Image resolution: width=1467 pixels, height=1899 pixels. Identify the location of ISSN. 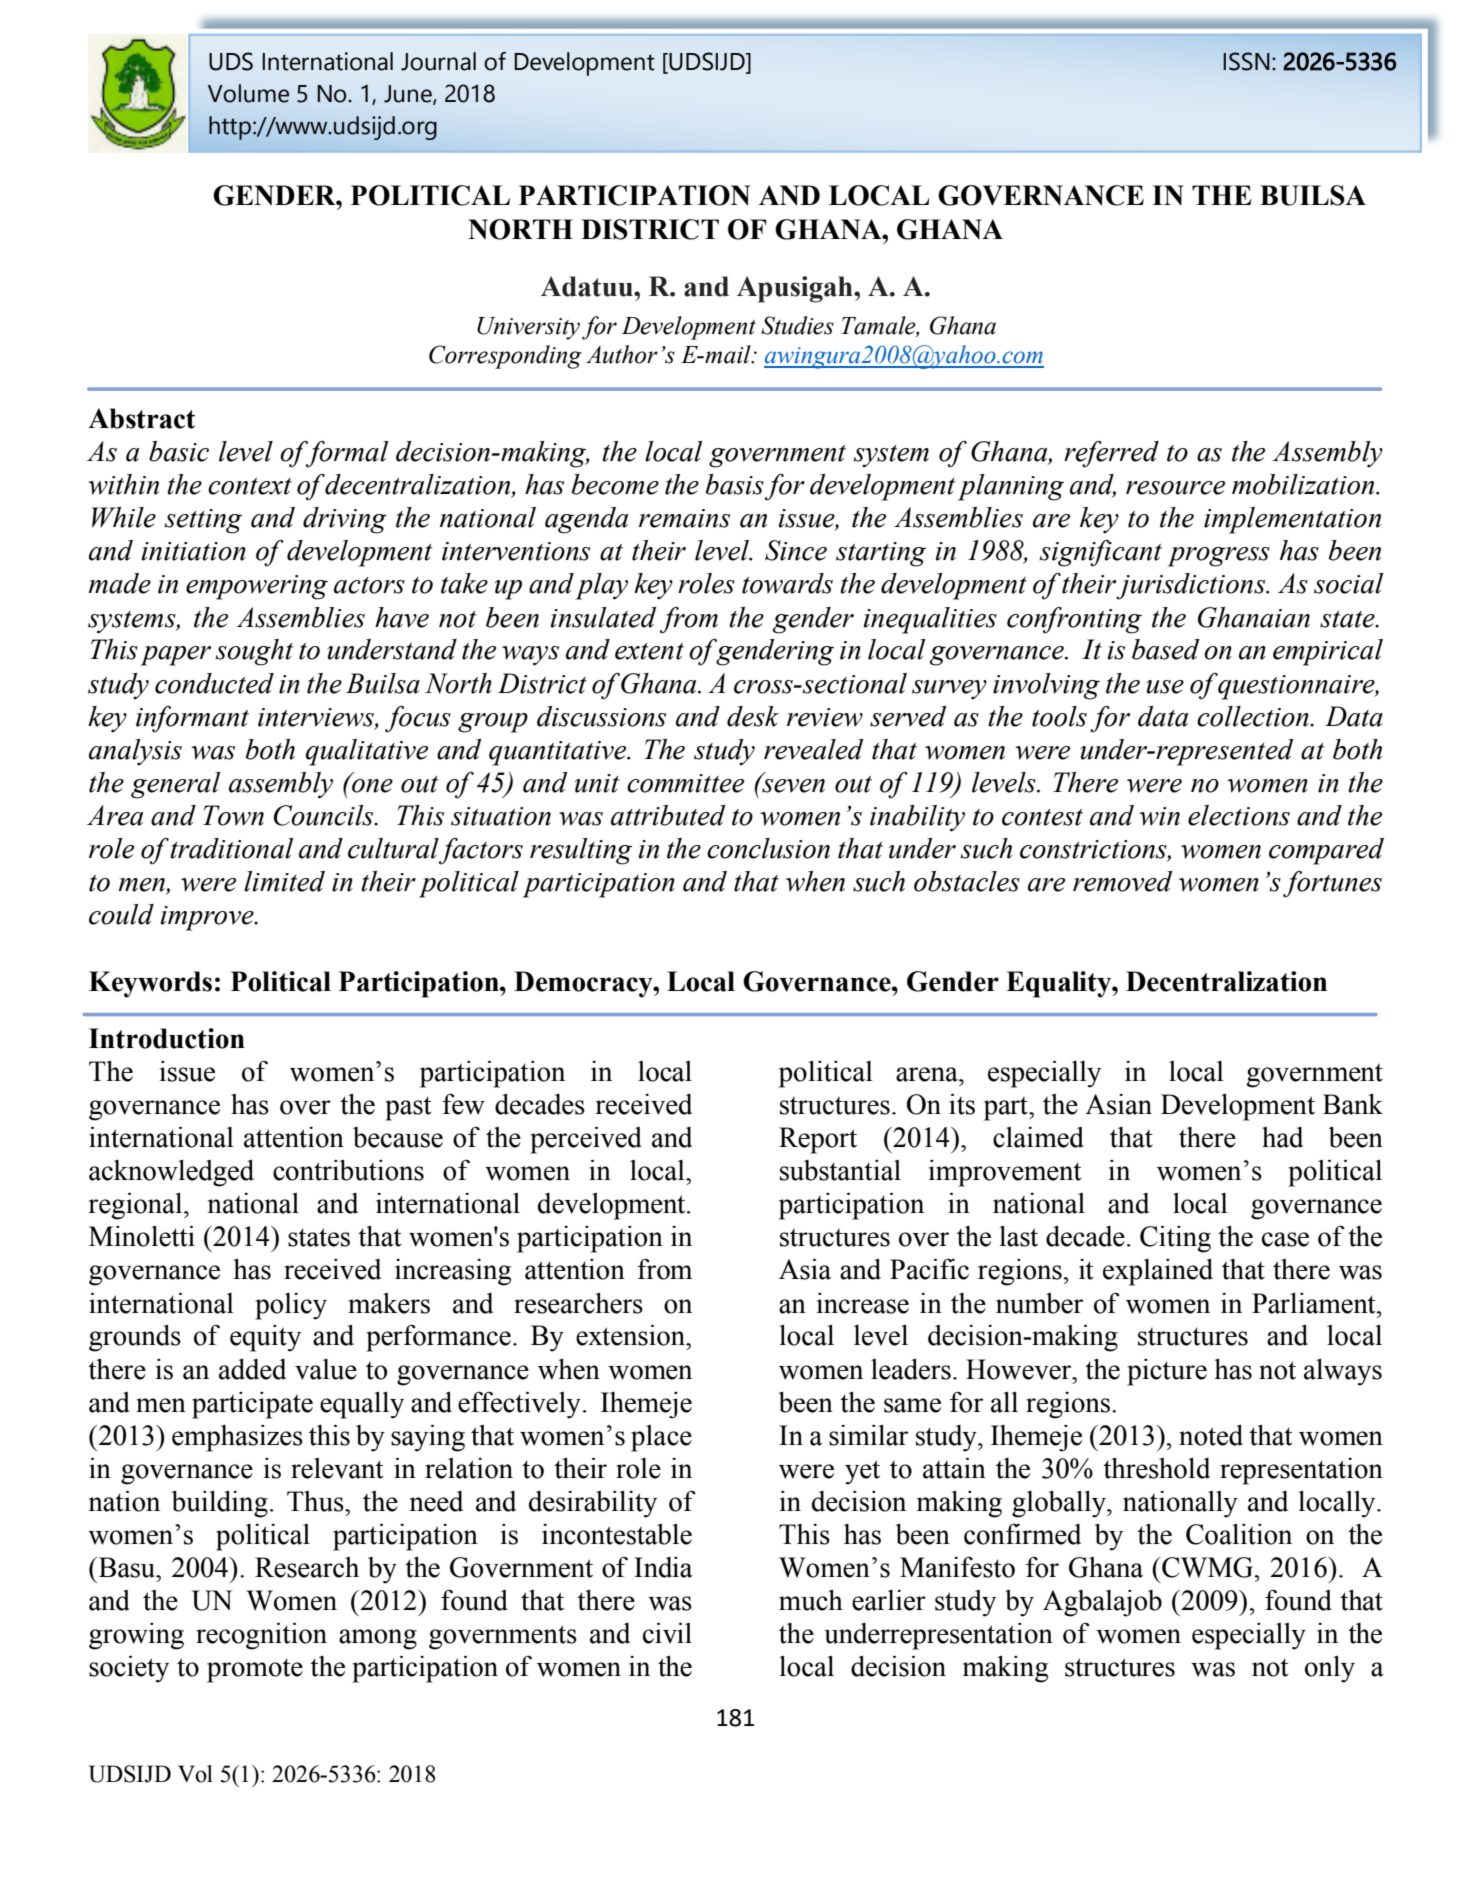
(1246, 61).
